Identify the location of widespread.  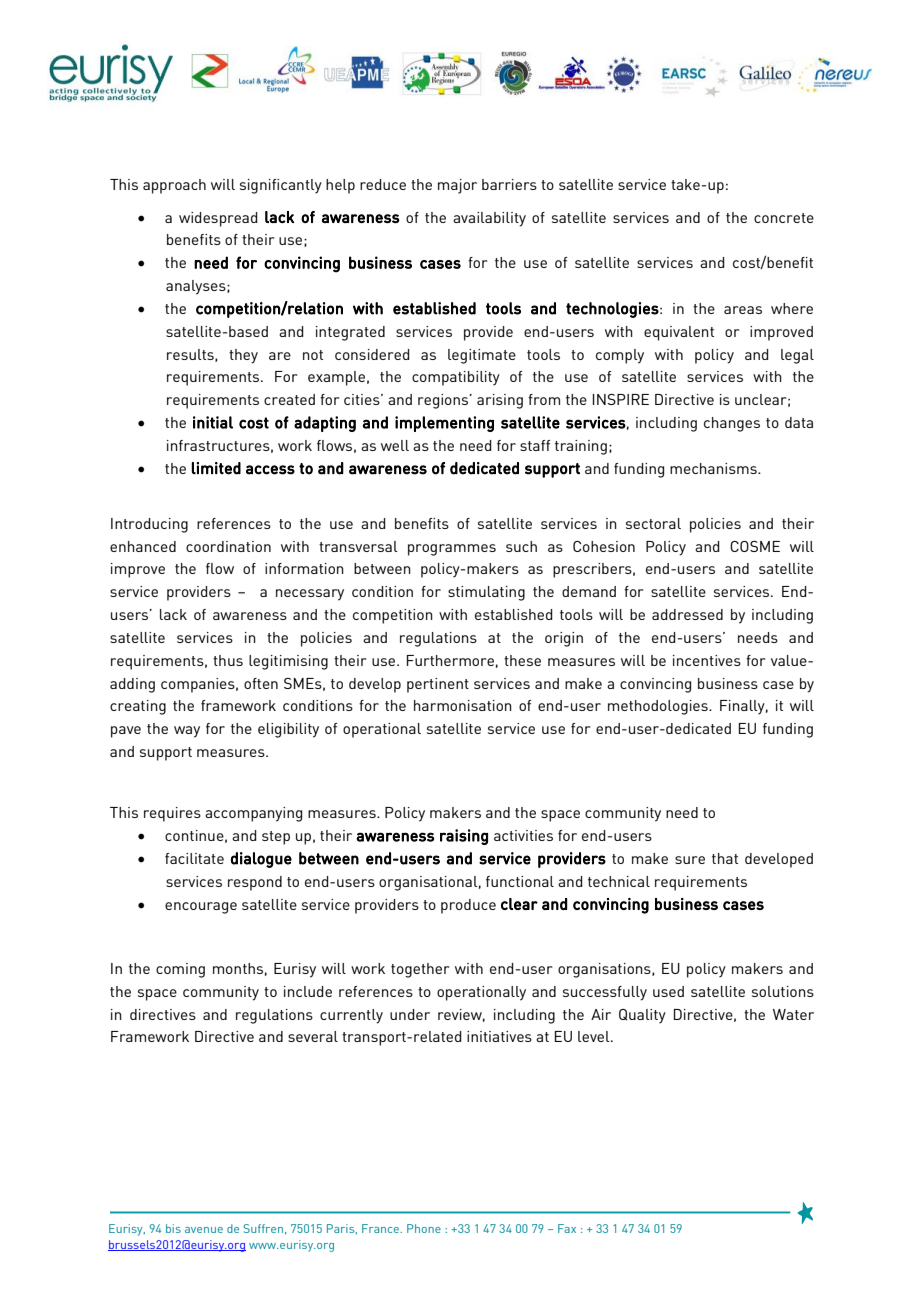
(218, 219).
